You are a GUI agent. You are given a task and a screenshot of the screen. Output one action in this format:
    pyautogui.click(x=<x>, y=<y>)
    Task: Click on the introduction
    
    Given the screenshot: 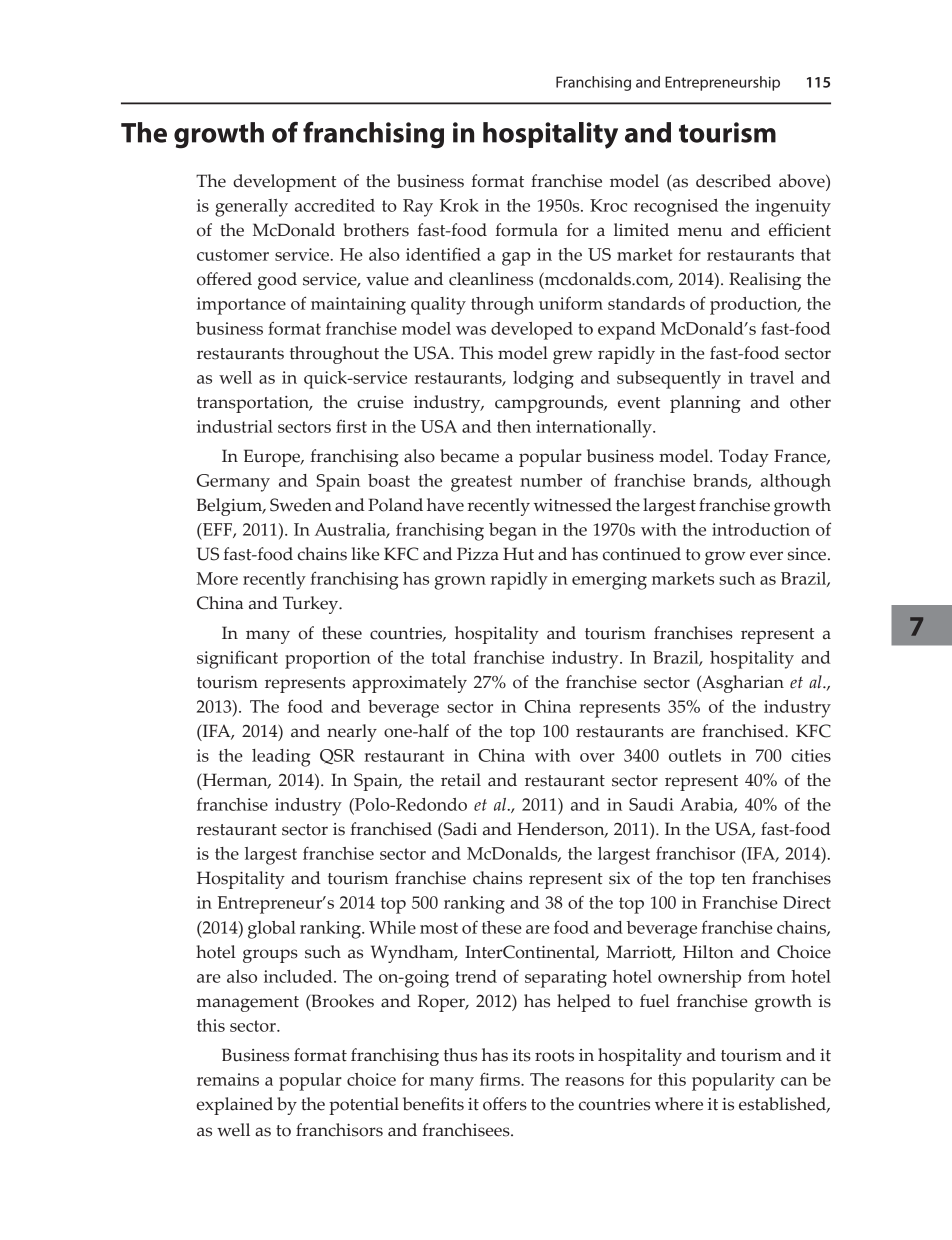 What is the action you would take?
    pyautogui.click(x=761, y=529)
